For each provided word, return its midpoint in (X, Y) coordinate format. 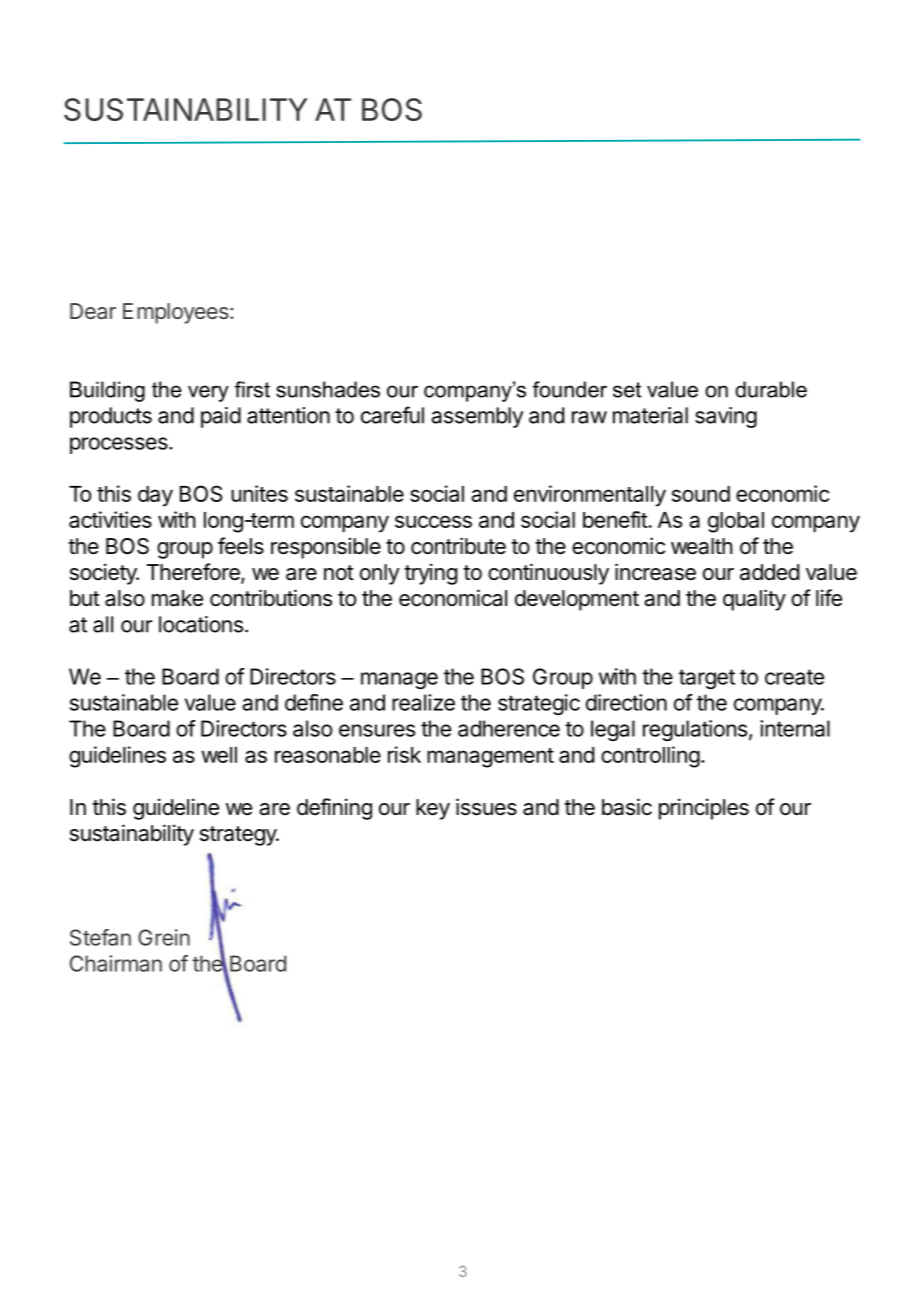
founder (570, 389)
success (433, 521)
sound (701, 494)
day (155, 496)
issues (486, 807)
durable (771, 389)
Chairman (116, 963)
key (433, 809)
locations (201, 624)
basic (627, 807)
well (219, 755)
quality (754, 600)
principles (704, 809)
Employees (176, 313)
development (577, 600)
